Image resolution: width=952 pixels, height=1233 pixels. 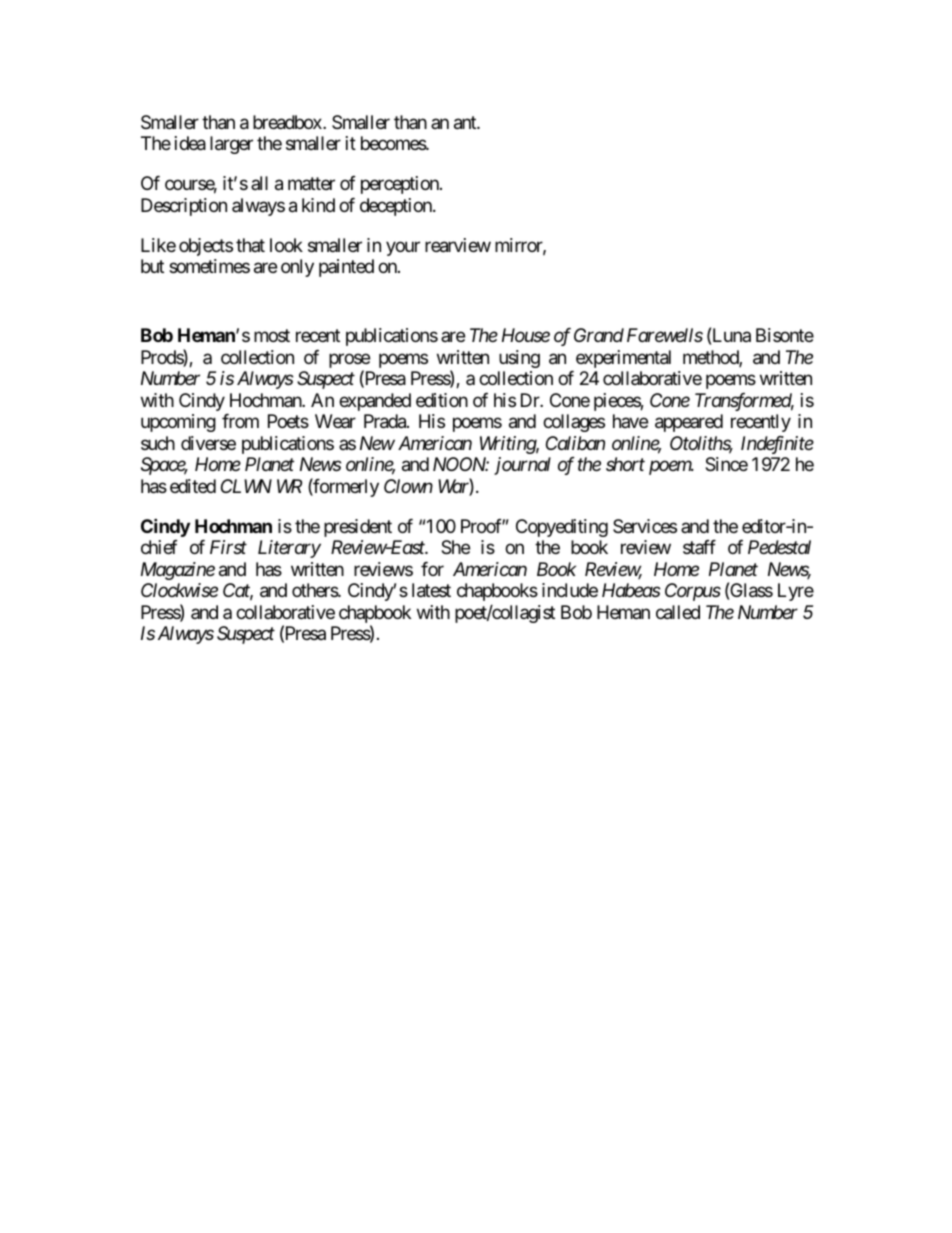 I want to click on perception, so click(x=401, y=185).
